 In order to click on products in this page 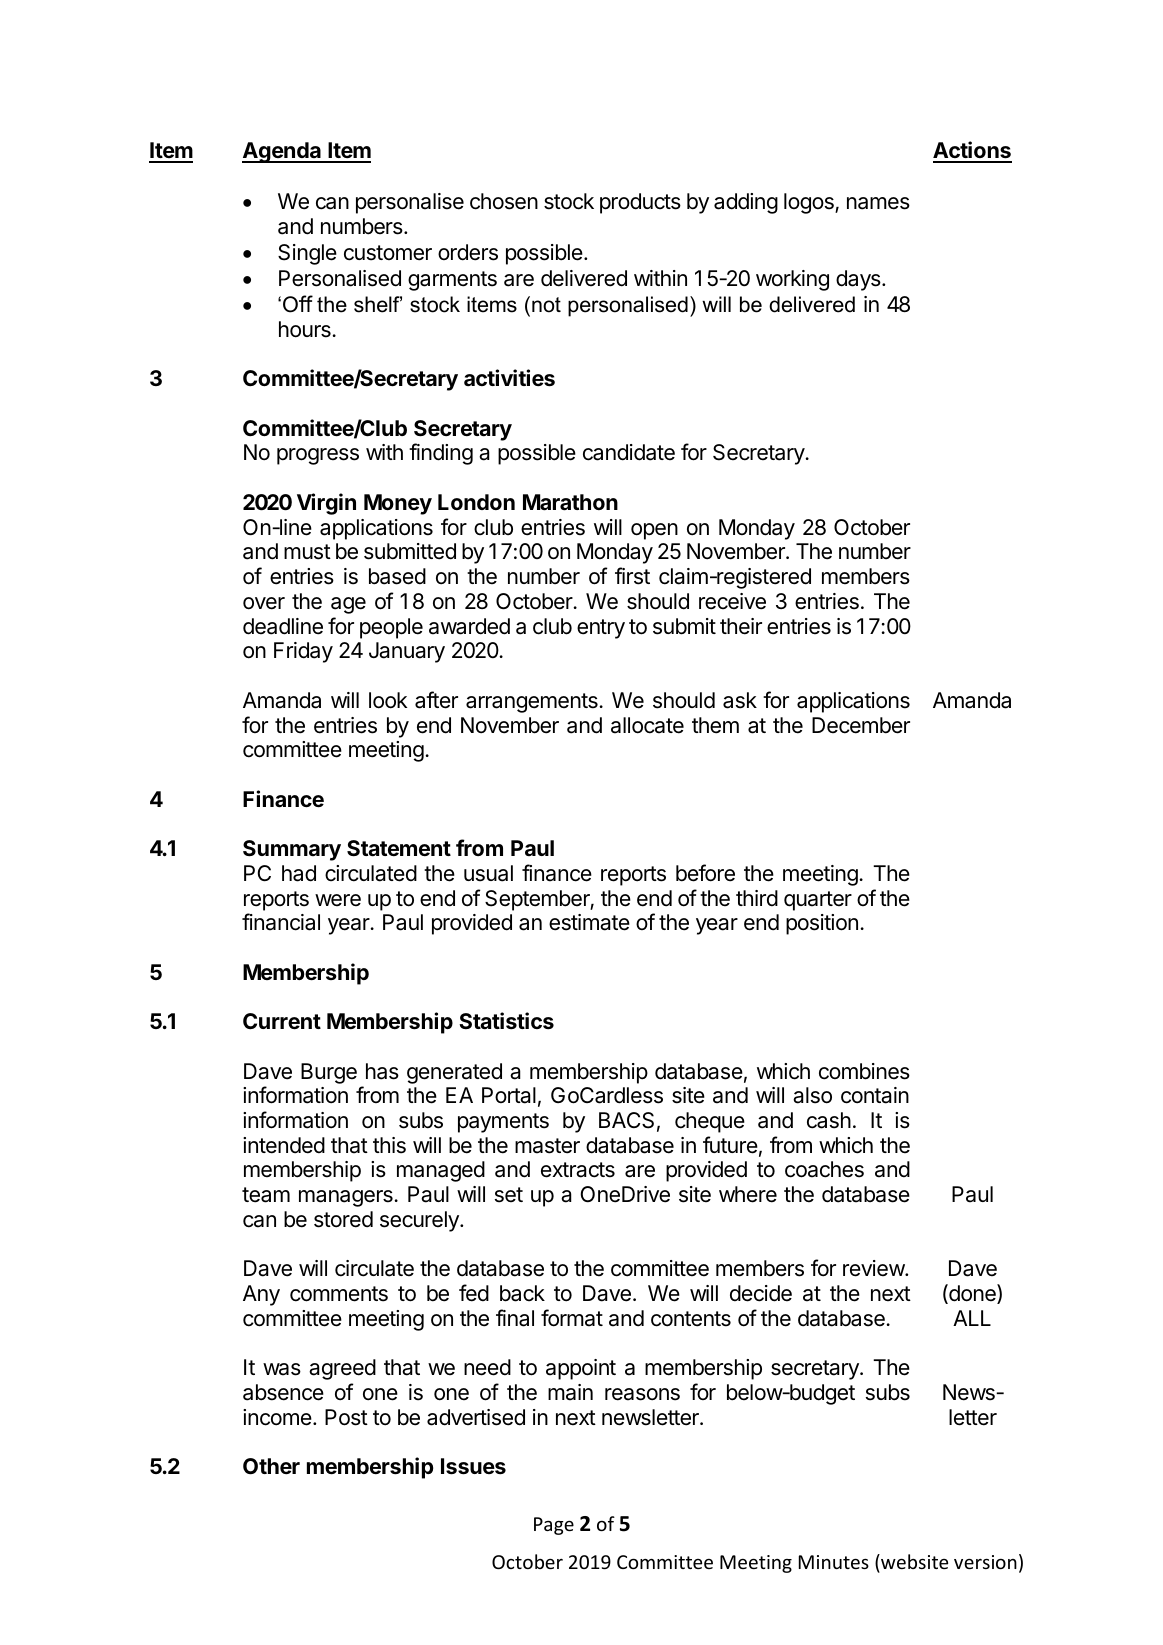, I will do `click(640, 203)`.
